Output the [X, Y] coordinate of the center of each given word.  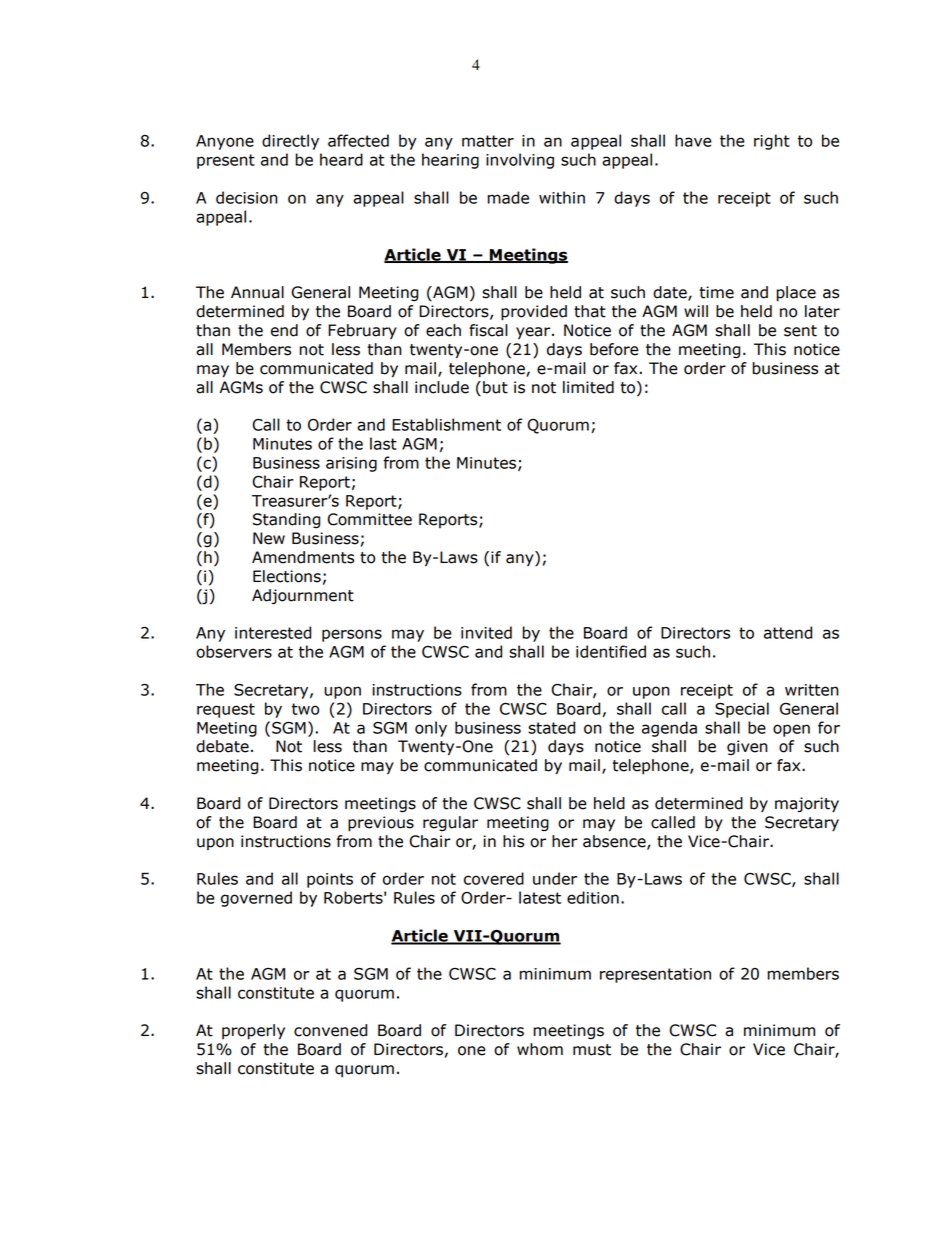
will [696, 311]
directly [290, 142]
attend [788, 632]
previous [381, 824]
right [772, 142]
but [495, 387]
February [362, 332]
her [565, 841]
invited [486, 632]
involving [520, 161]
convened [330, 1030]
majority [807, 805]
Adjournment [303, 597]
